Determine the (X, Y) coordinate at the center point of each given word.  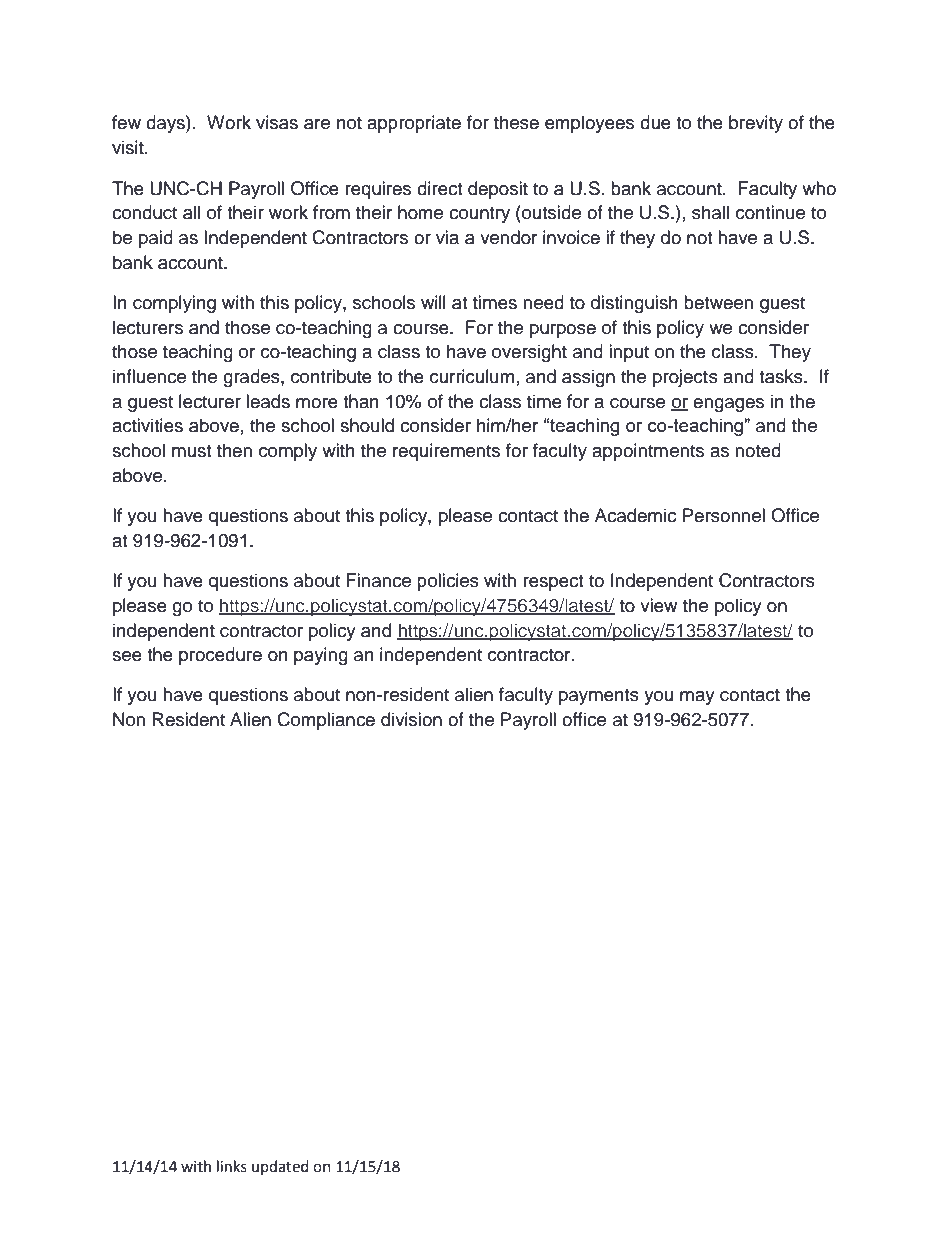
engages (728, 405)
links (232, 1166)
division (411, 719)
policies (448, 582)
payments (599, 697)
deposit (498, 190)
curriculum (472, 376)
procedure (220, 656)
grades (252, 378)
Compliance (326, 721)
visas (277, 122)
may (697, 698)
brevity (756, 124)
